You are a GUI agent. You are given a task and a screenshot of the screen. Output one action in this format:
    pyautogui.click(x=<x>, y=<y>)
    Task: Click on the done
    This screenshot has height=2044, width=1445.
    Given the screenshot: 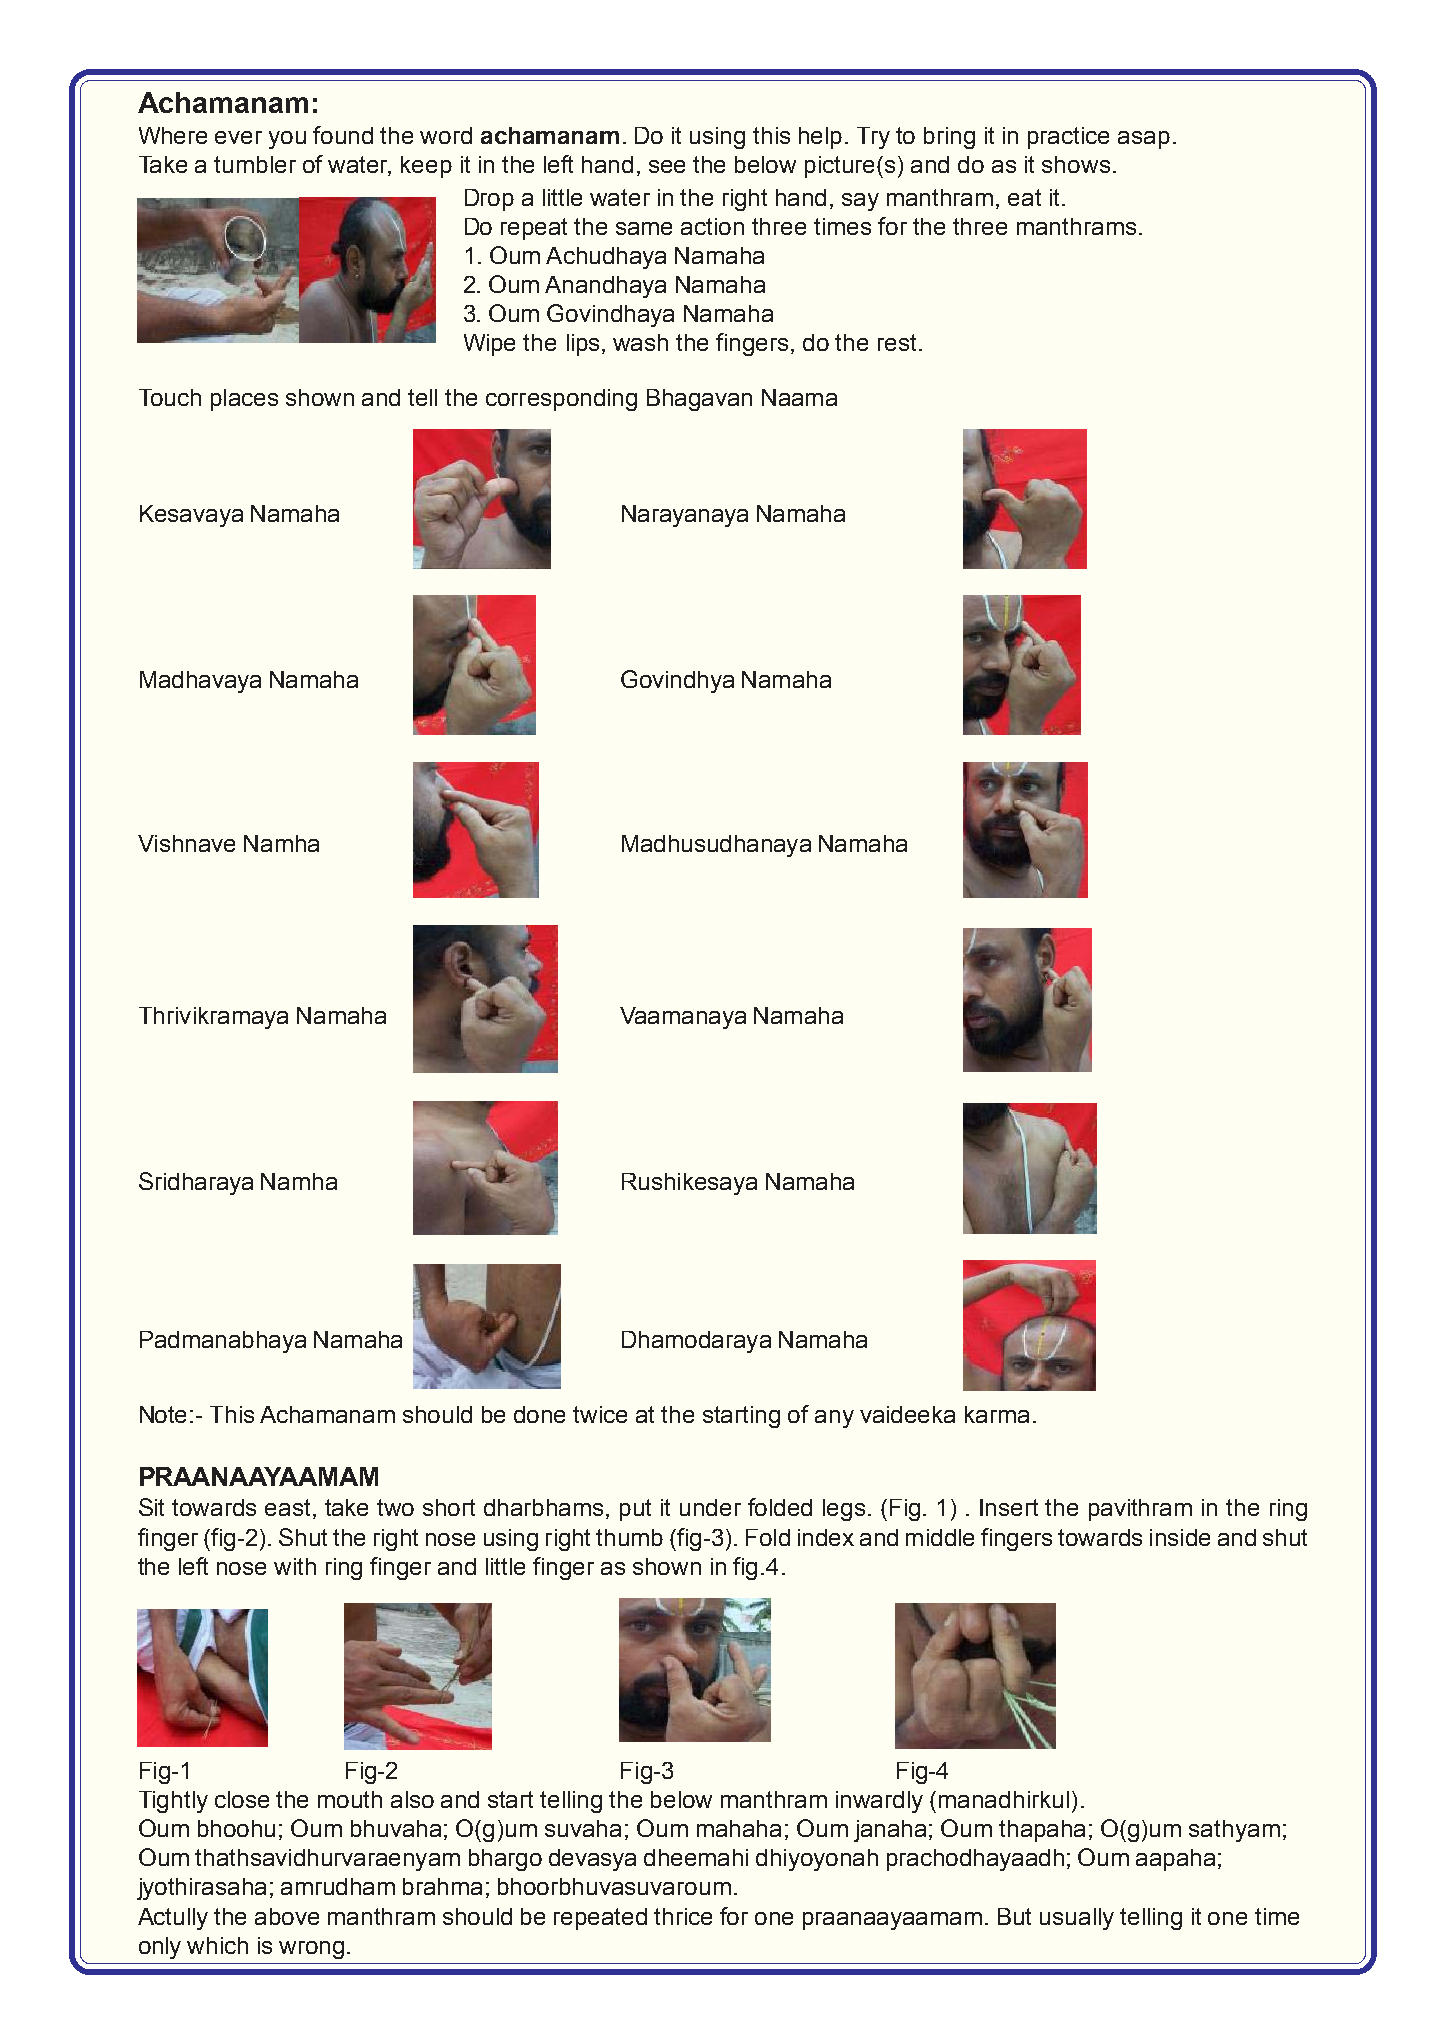 What is the action you would take?
    pyautogui.click(x=539, y=1414)
